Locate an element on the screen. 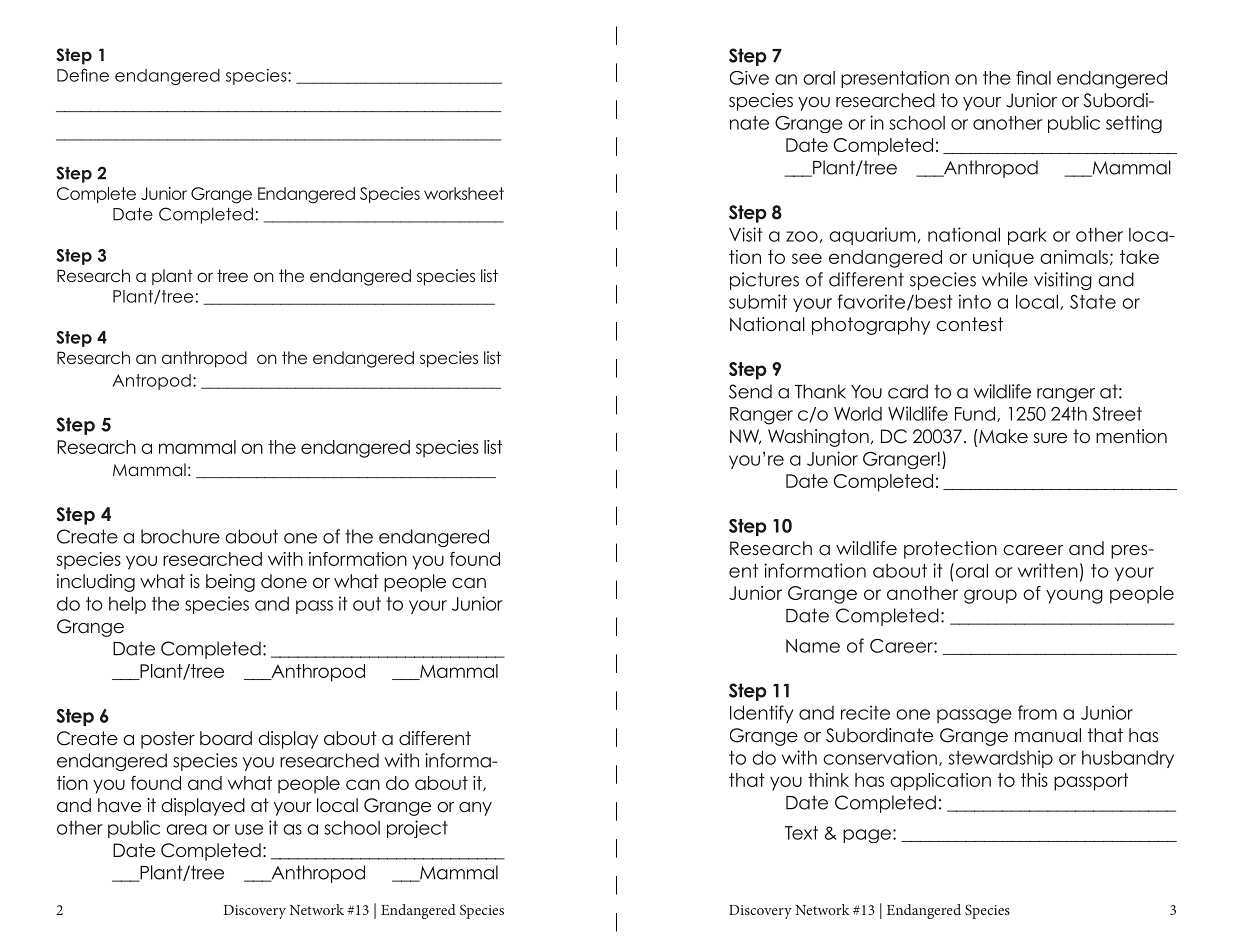 Image resolution: width=1233 pixels, height=952 pixels. while is located at coordinates (1005, 279).
